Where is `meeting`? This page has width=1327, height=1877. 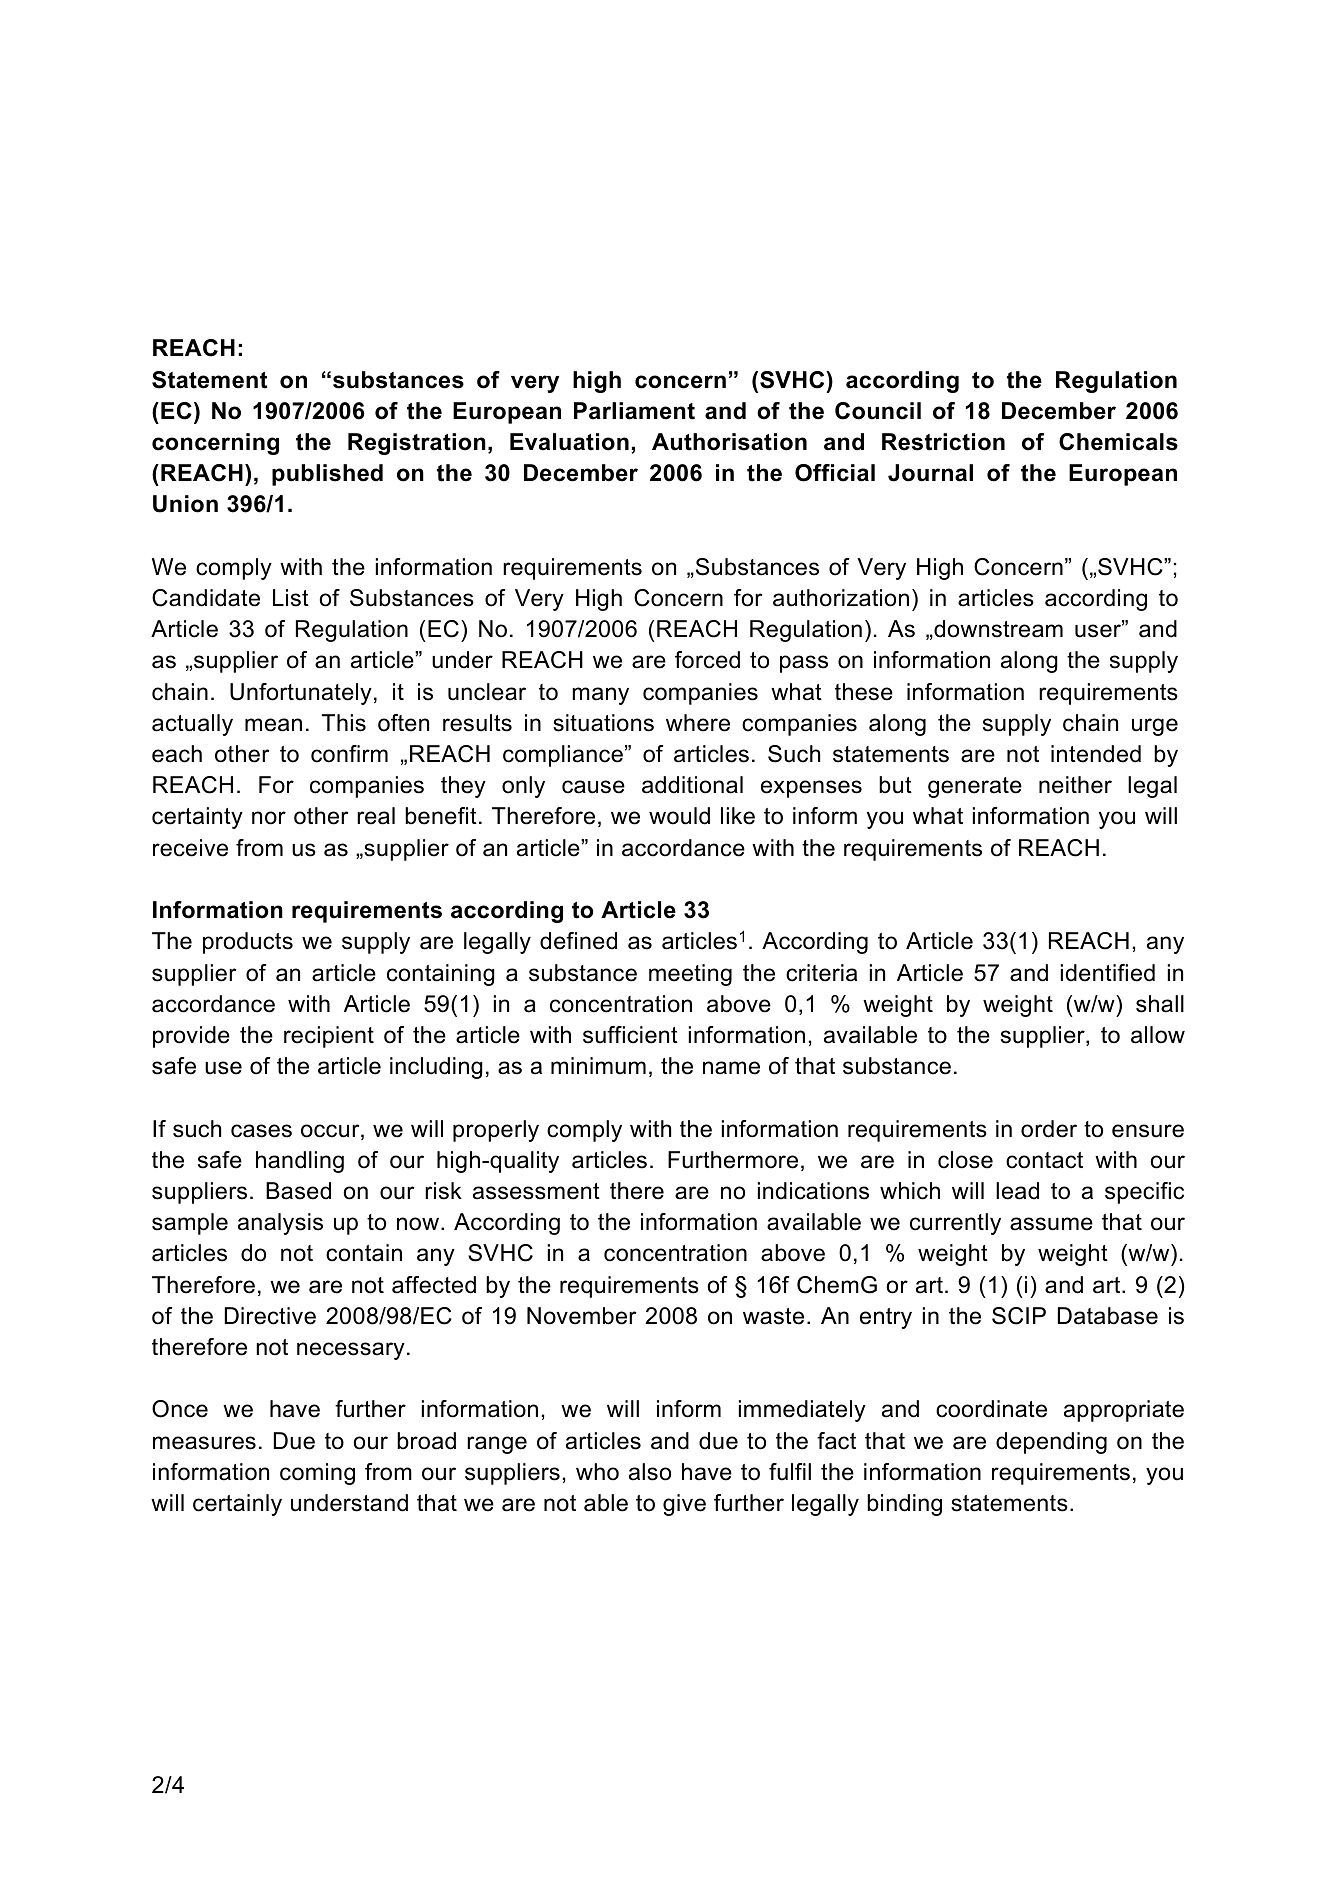 meeting is located at coordinates (690, 975).
